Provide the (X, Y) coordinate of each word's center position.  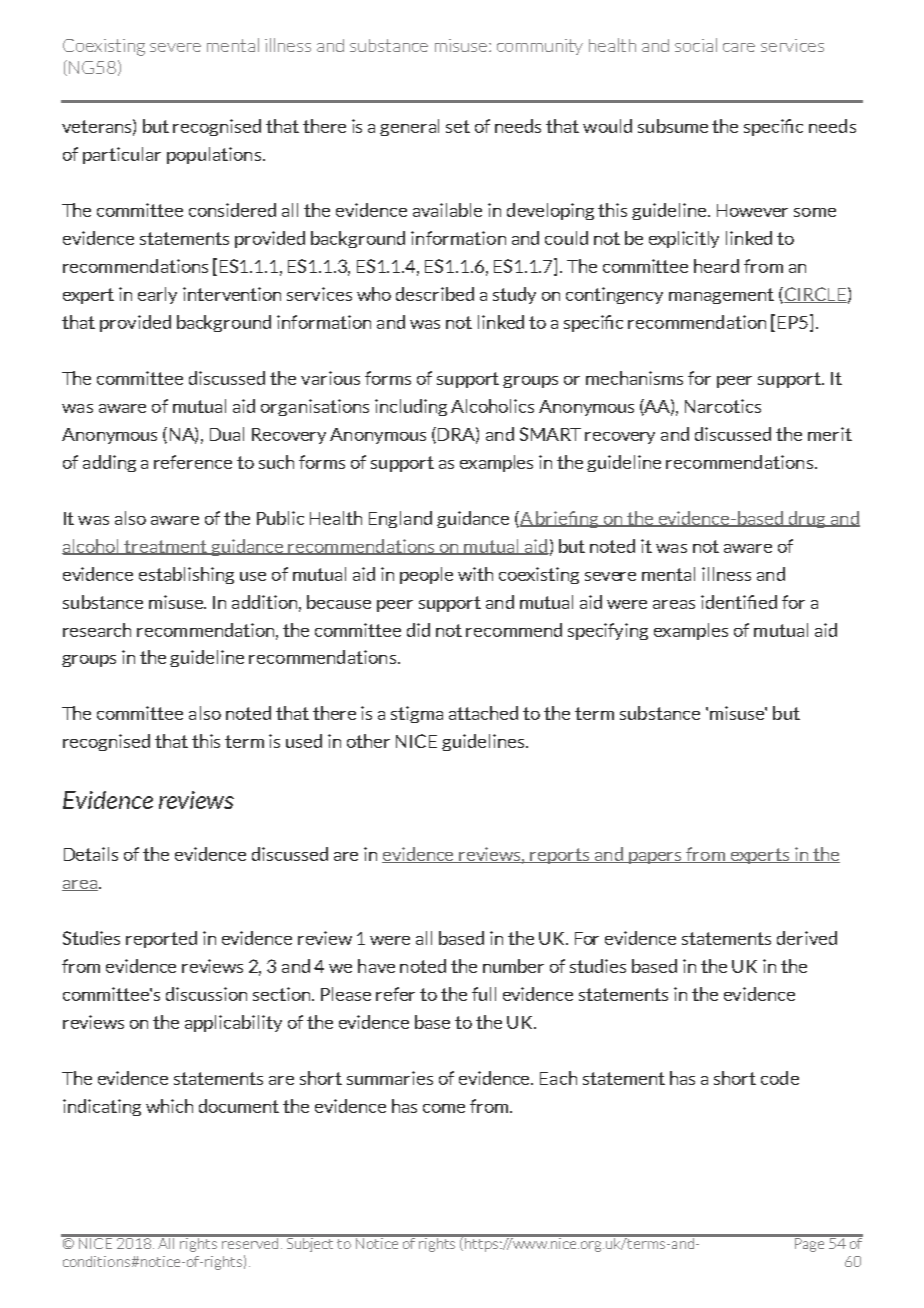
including (411, 407)
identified (739, 602)
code (780, 1078)
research (97, 630)
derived (807, 938)
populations (214, 155)
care (739, 47)
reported (161, 939)
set (458, 126)
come (444, 1108)
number (513, 966)
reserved (250, 1242)
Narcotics (723, 406)
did (418, 630)
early (157, 295)
